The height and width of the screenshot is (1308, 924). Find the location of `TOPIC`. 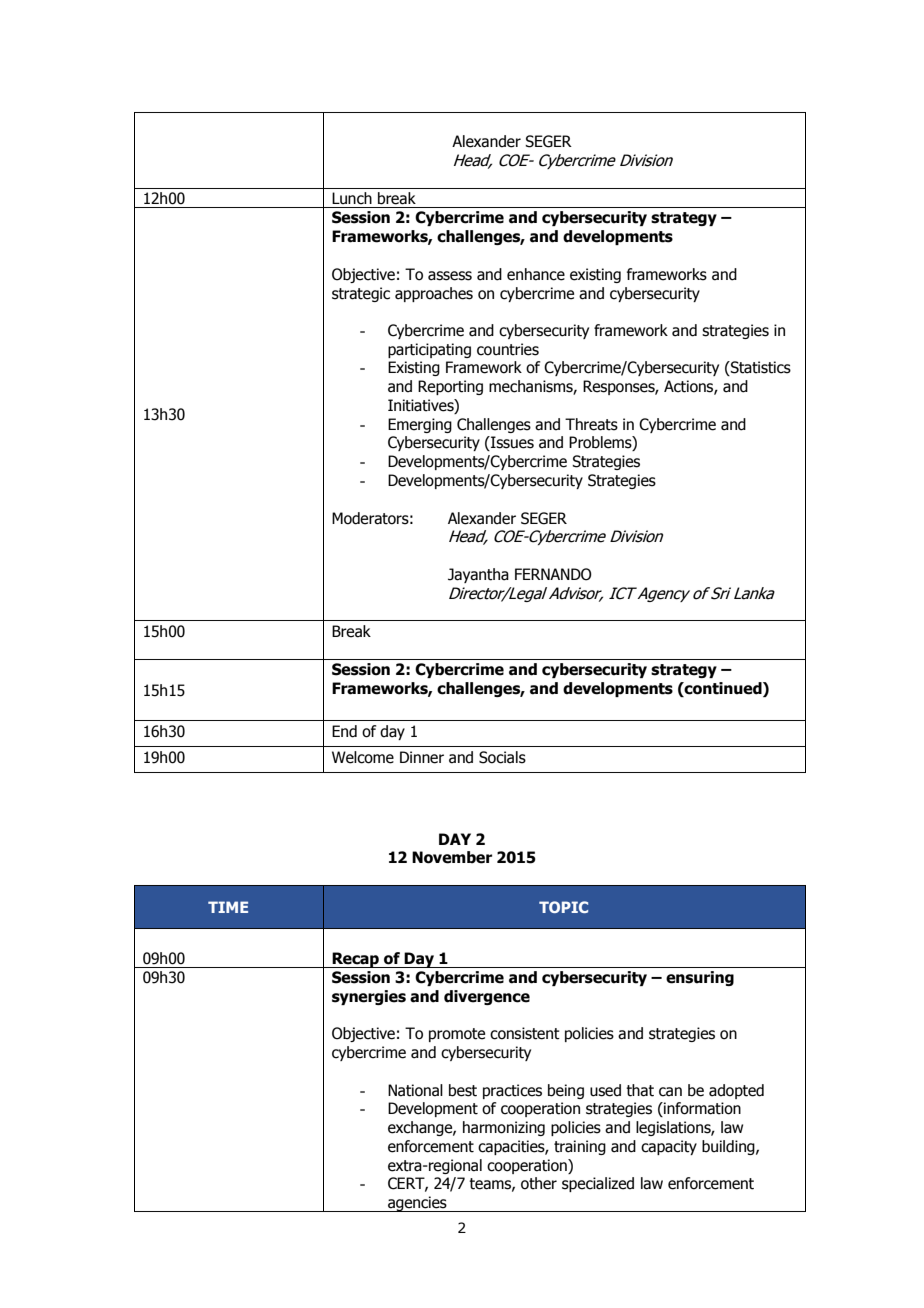

TOPIC is located at coordinates (563, 907).
